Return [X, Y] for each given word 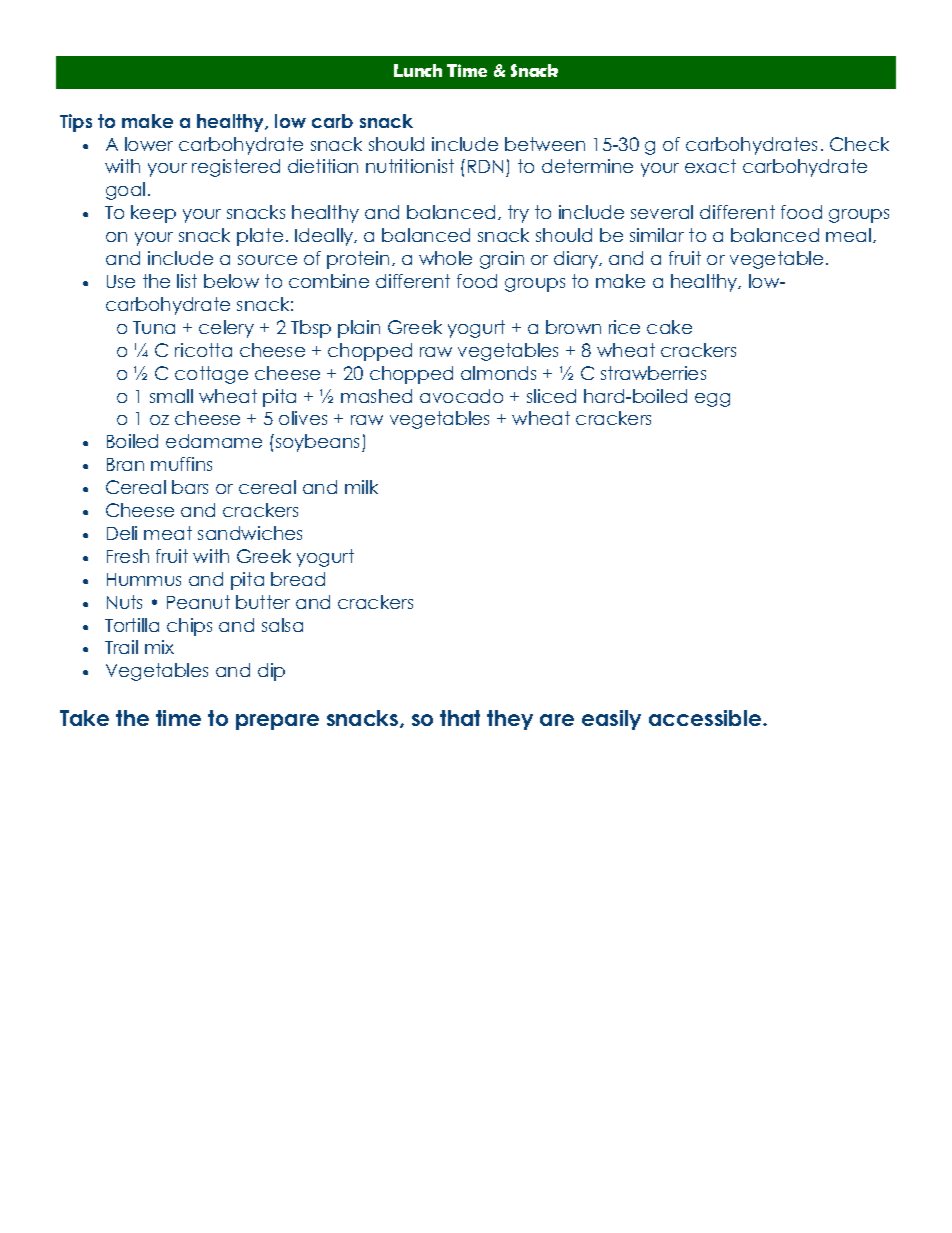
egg [712, 400]
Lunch [418, 70]
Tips [76, 123]
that [460, 718]
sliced [551, 396]
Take [84, 718]
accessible [706, 718]
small [171, 396]
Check [859, 144]
